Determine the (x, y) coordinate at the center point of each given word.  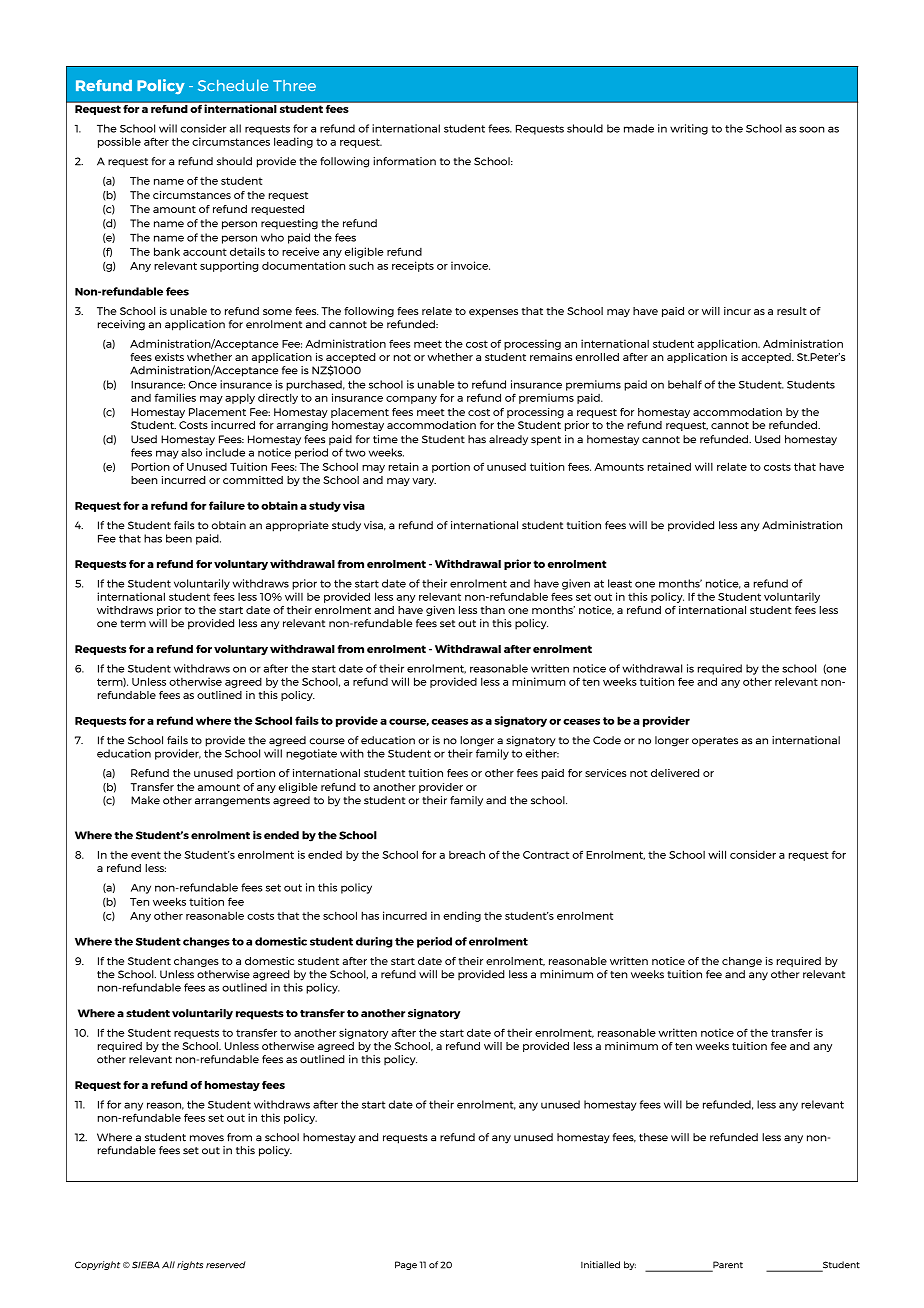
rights (190, 1265)
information (404, 161)
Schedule (233, 85)
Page (406, 1265)
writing (689, 129)
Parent (727, 1266)
